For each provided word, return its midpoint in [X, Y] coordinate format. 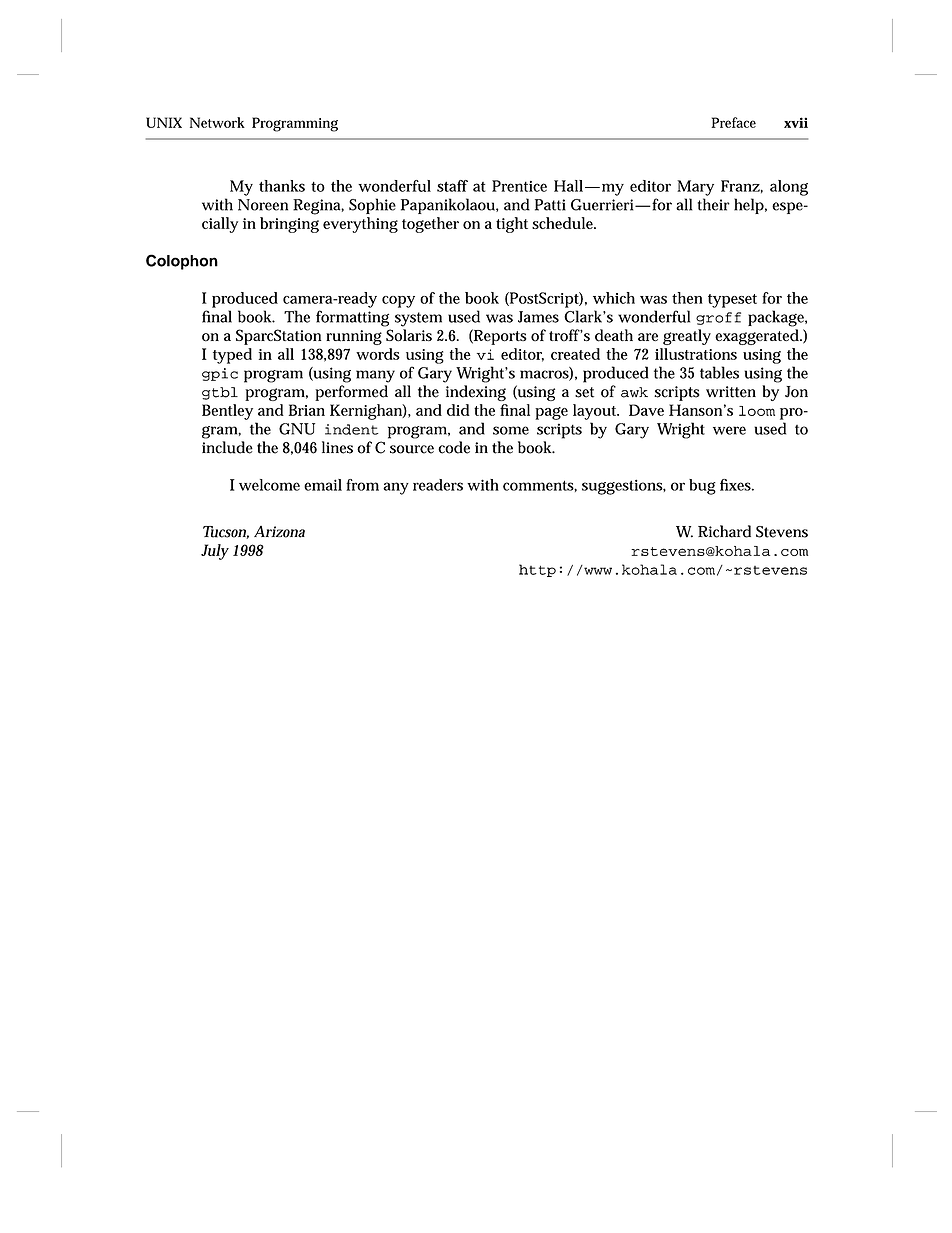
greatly [687, 337]
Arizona [279, 532]
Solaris [409, 335]
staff [452, 186]
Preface [733, 122]
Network [217, 122]
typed [232, 356]
